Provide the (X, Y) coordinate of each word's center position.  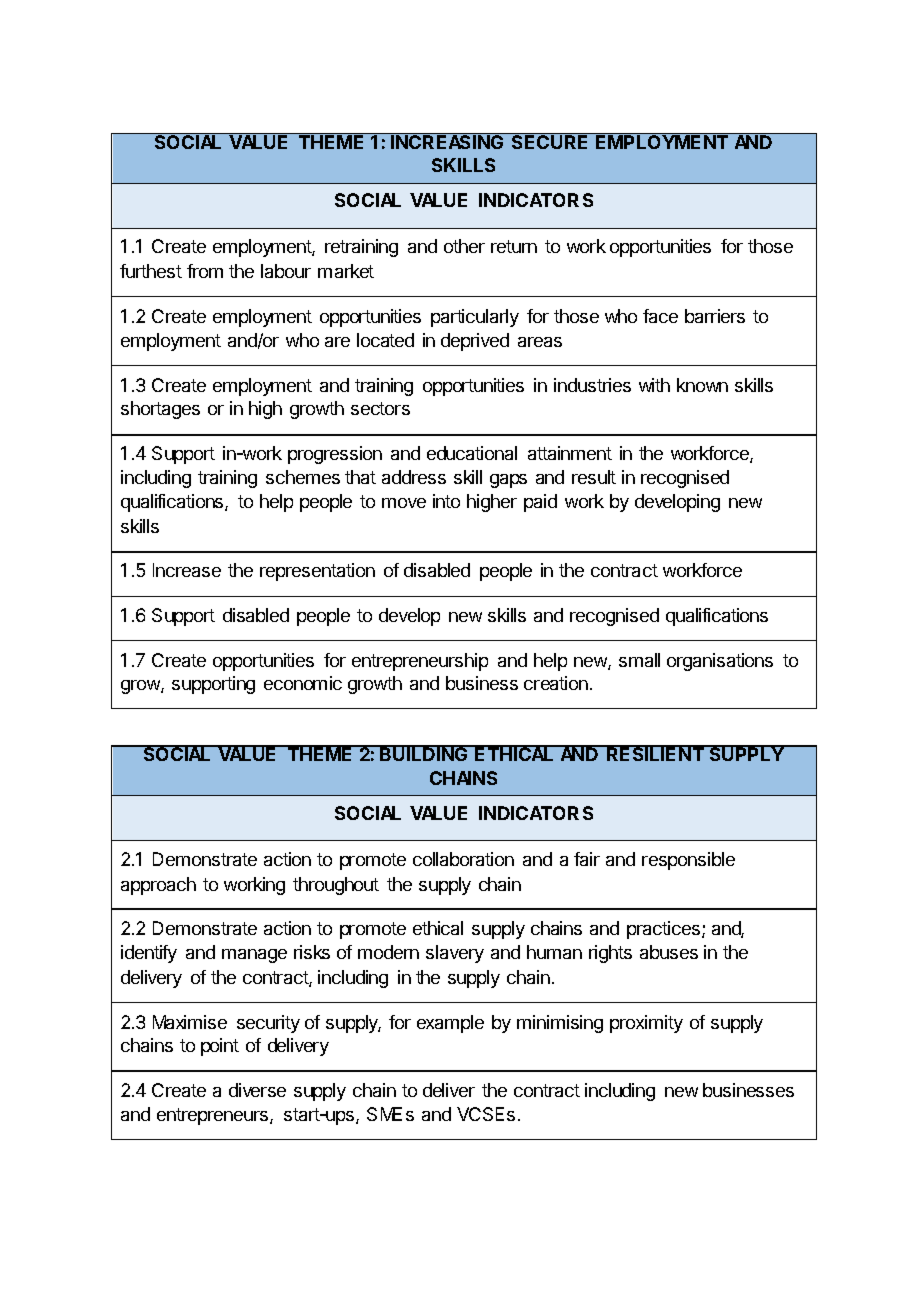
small (639, 660)
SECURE (551, 141)
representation (317, 572)
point (220, 1047)
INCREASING (448, 141)
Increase (187, 570)
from (205, 271)
